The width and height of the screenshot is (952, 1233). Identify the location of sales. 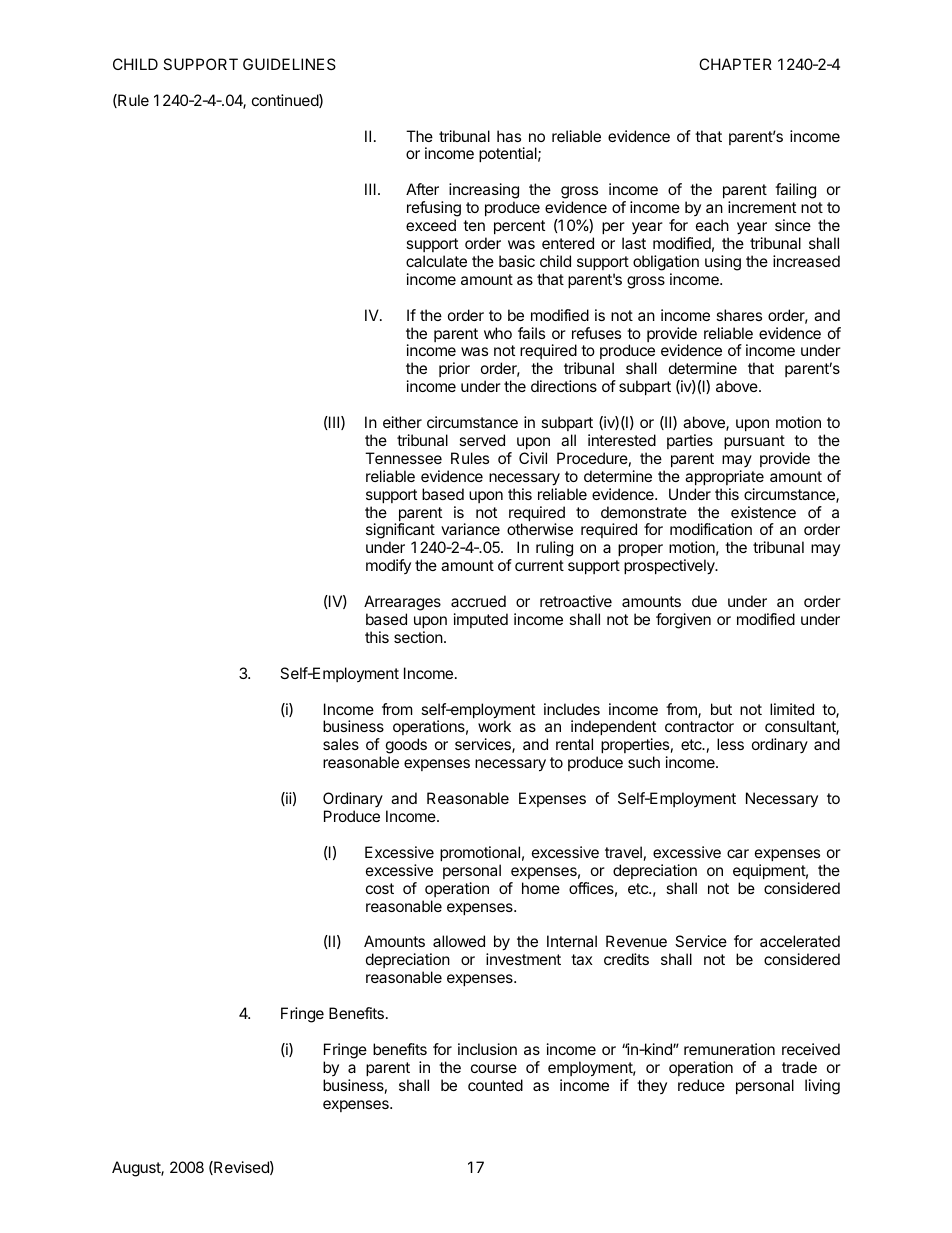
(341, 744).
